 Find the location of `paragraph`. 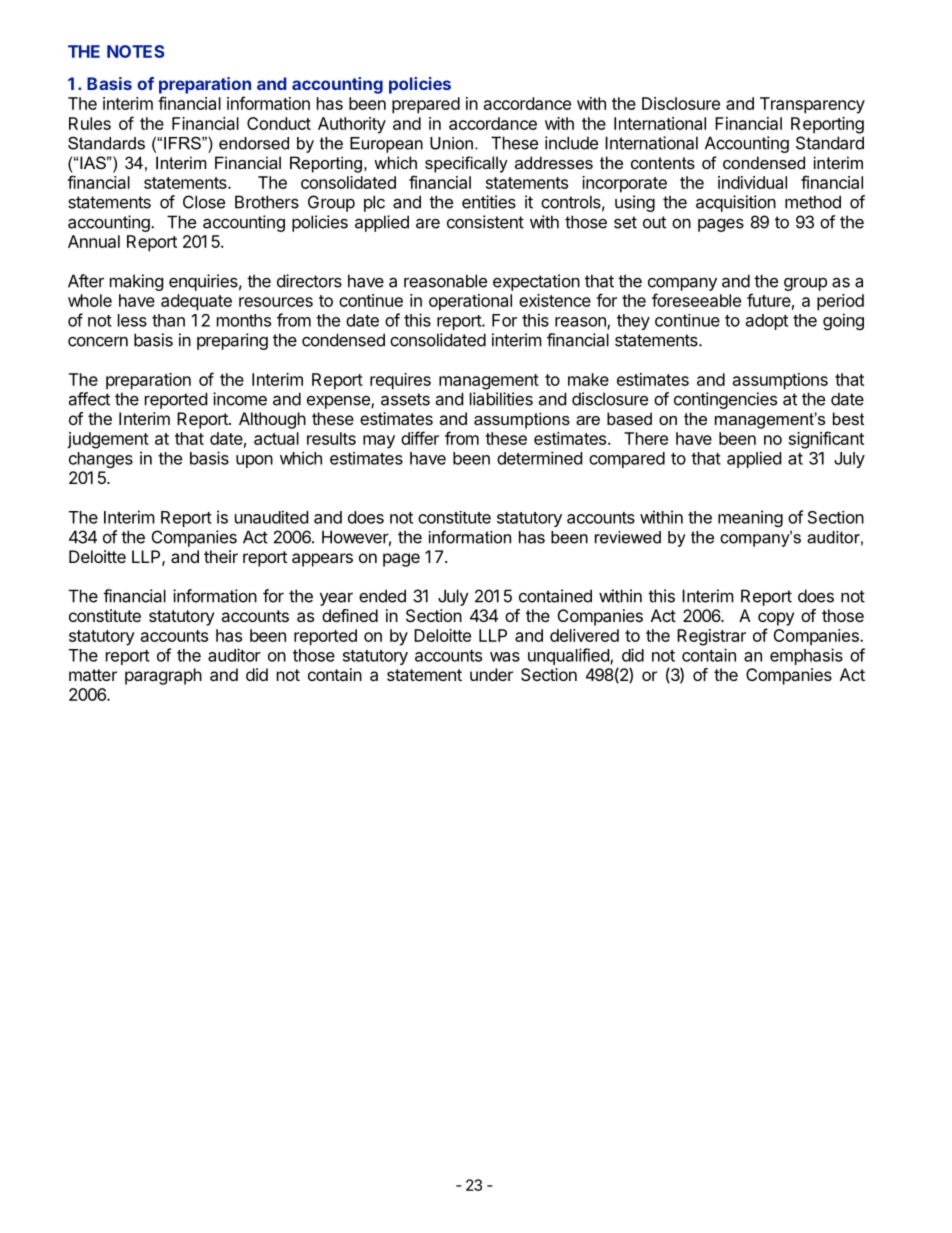

paragraph is located at coordinates (163, 676).
